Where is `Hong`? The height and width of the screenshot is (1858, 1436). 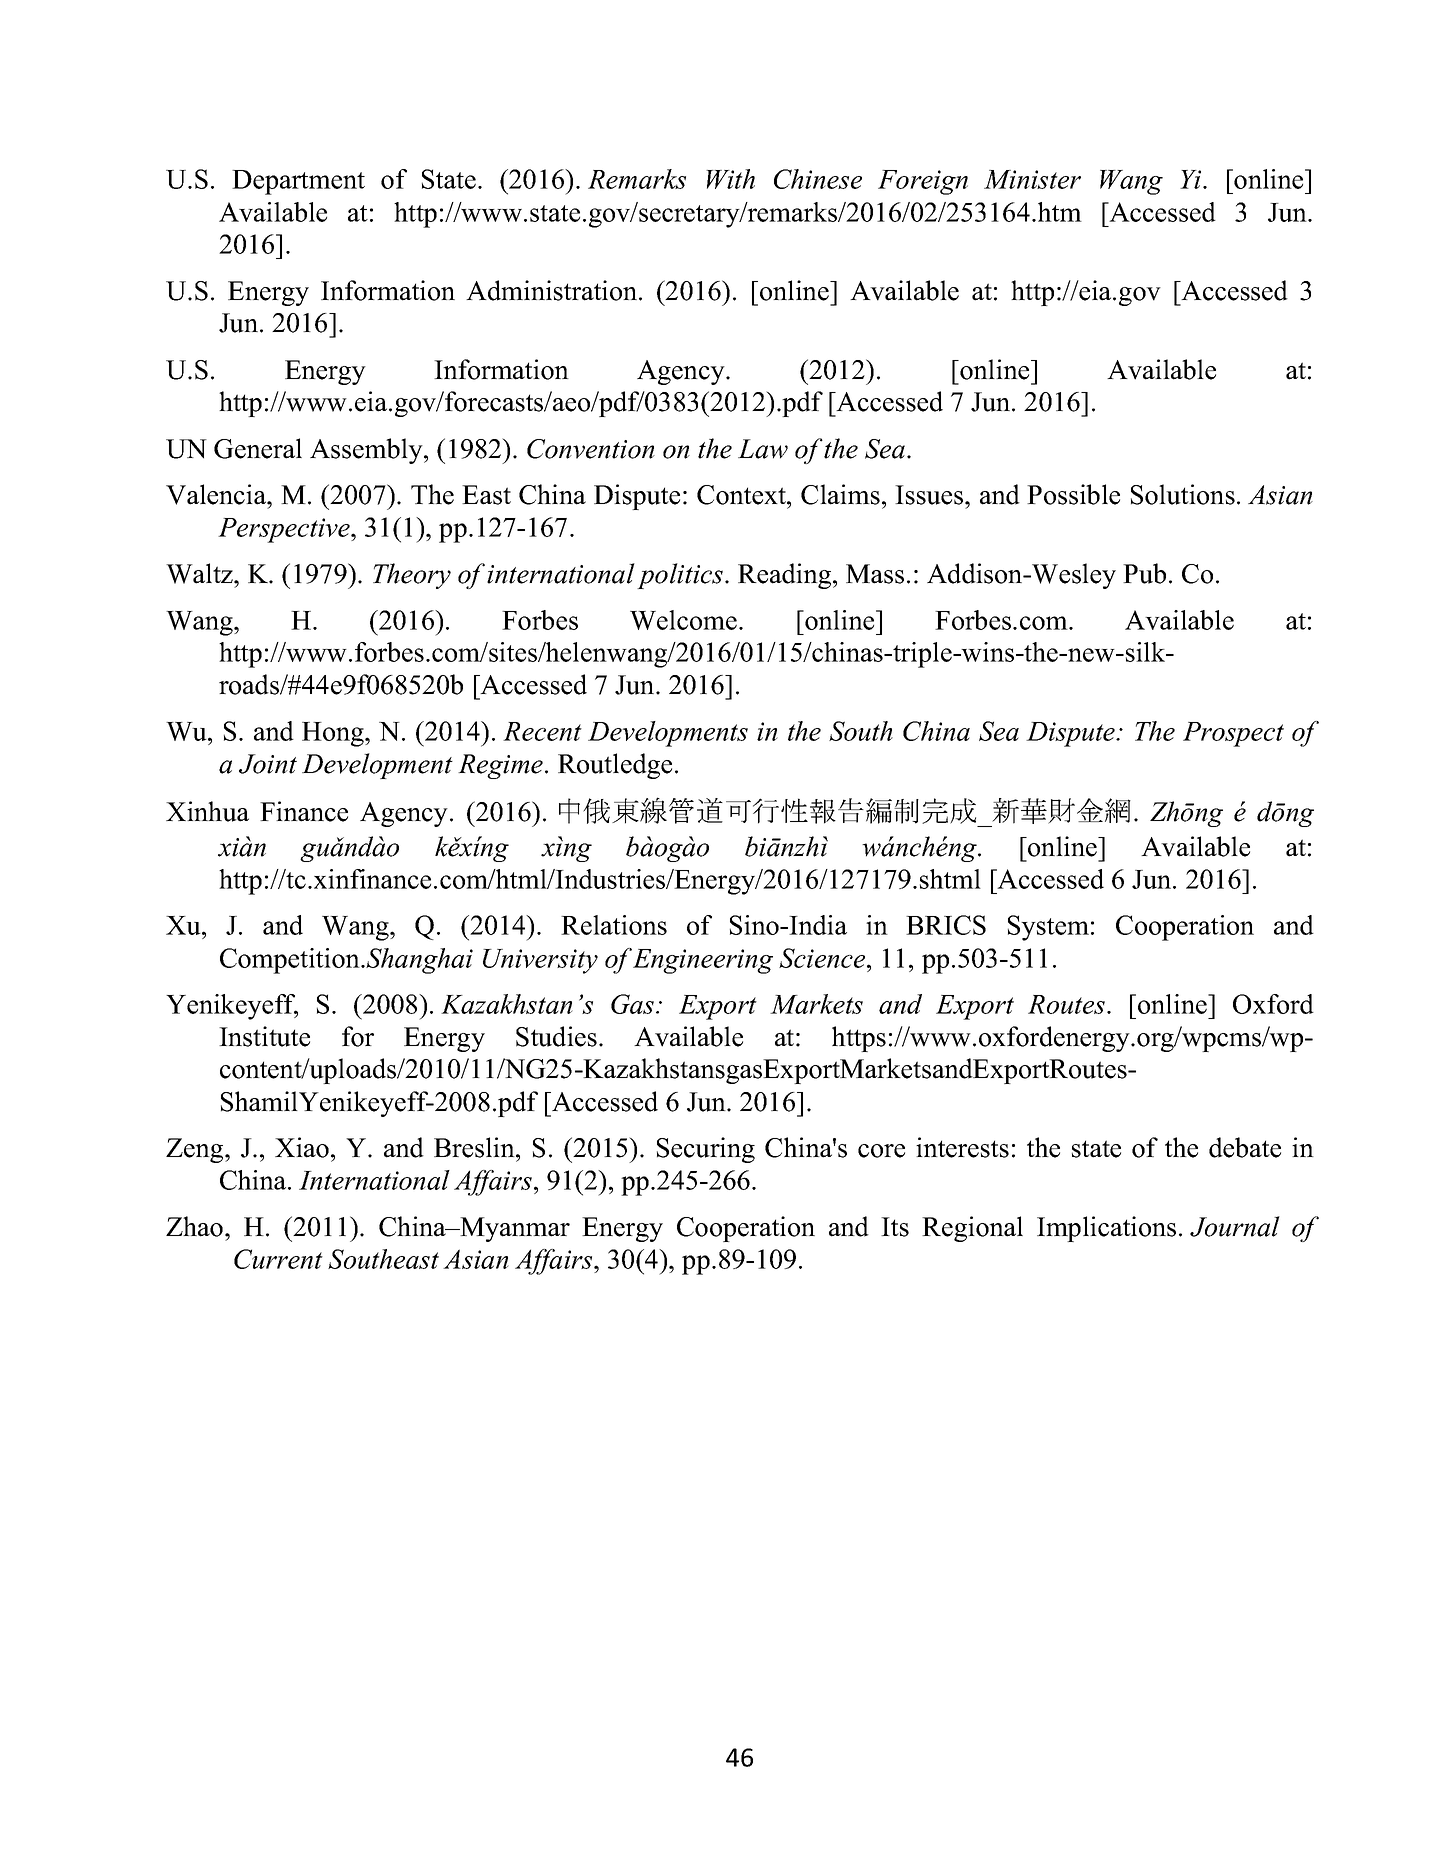
Hong is located at coordinates (334, 734).
